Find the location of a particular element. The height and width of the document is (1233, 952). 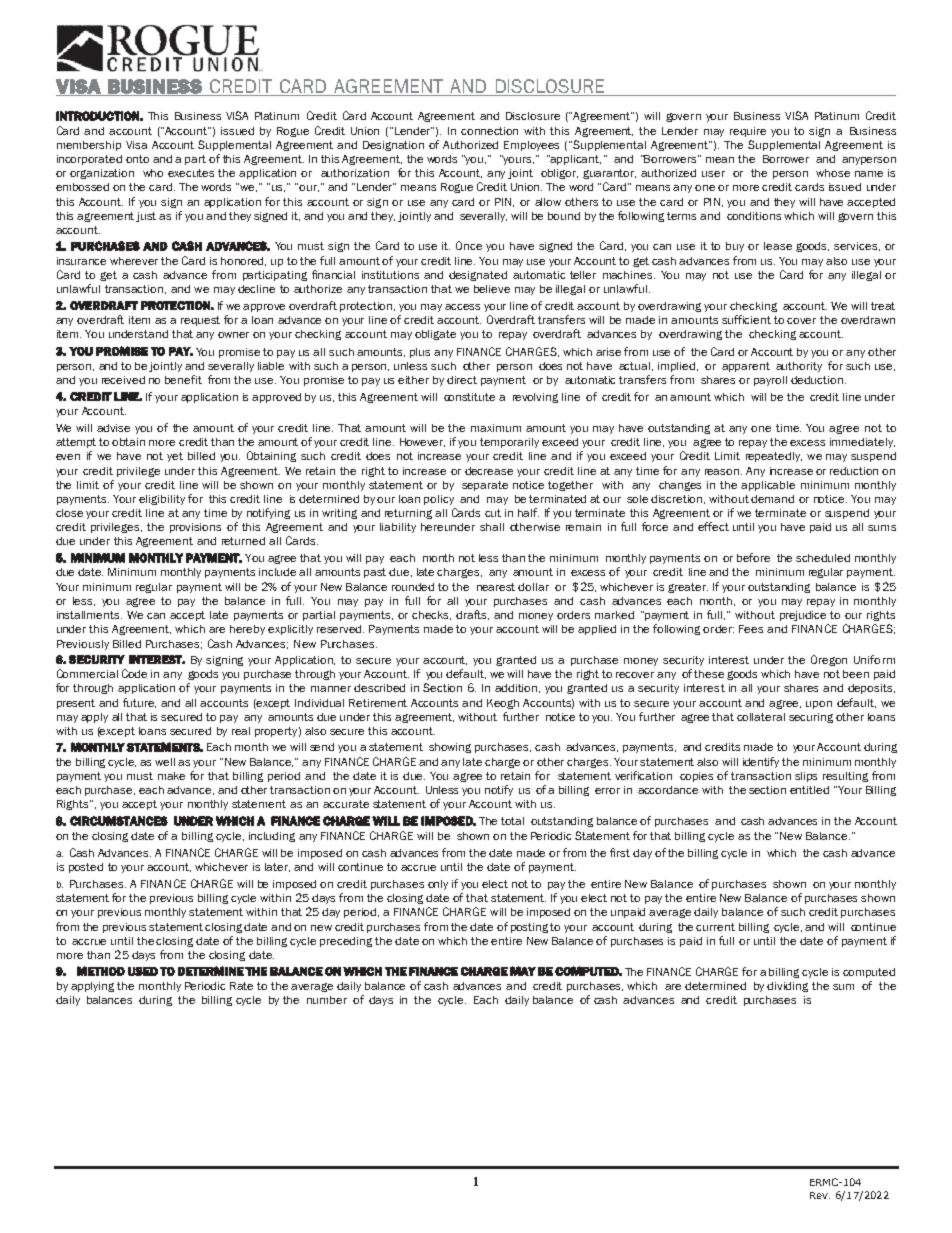

USED is located at coordinates (143, 971).
